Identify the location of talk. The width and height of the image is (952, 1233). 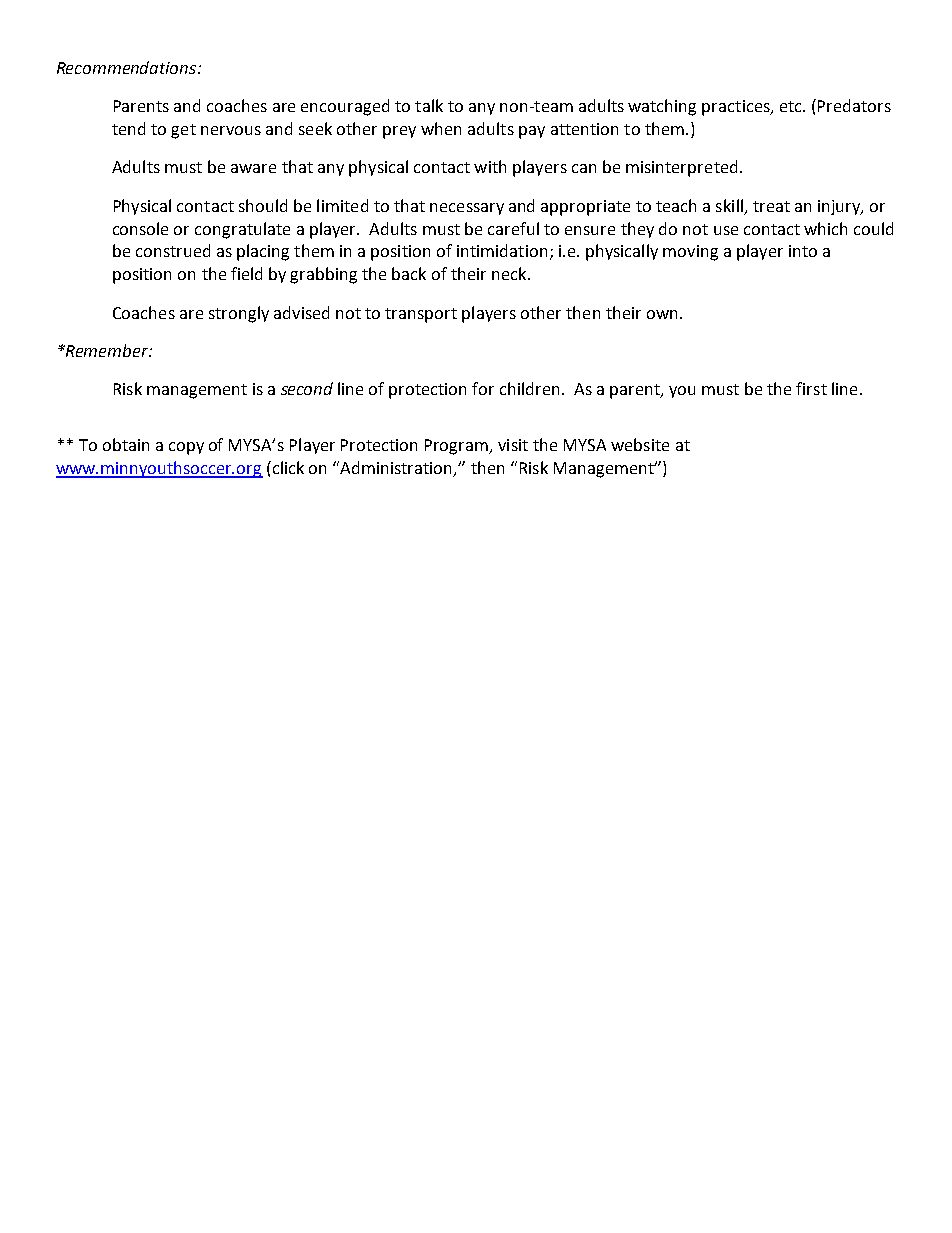
(429, 105).
